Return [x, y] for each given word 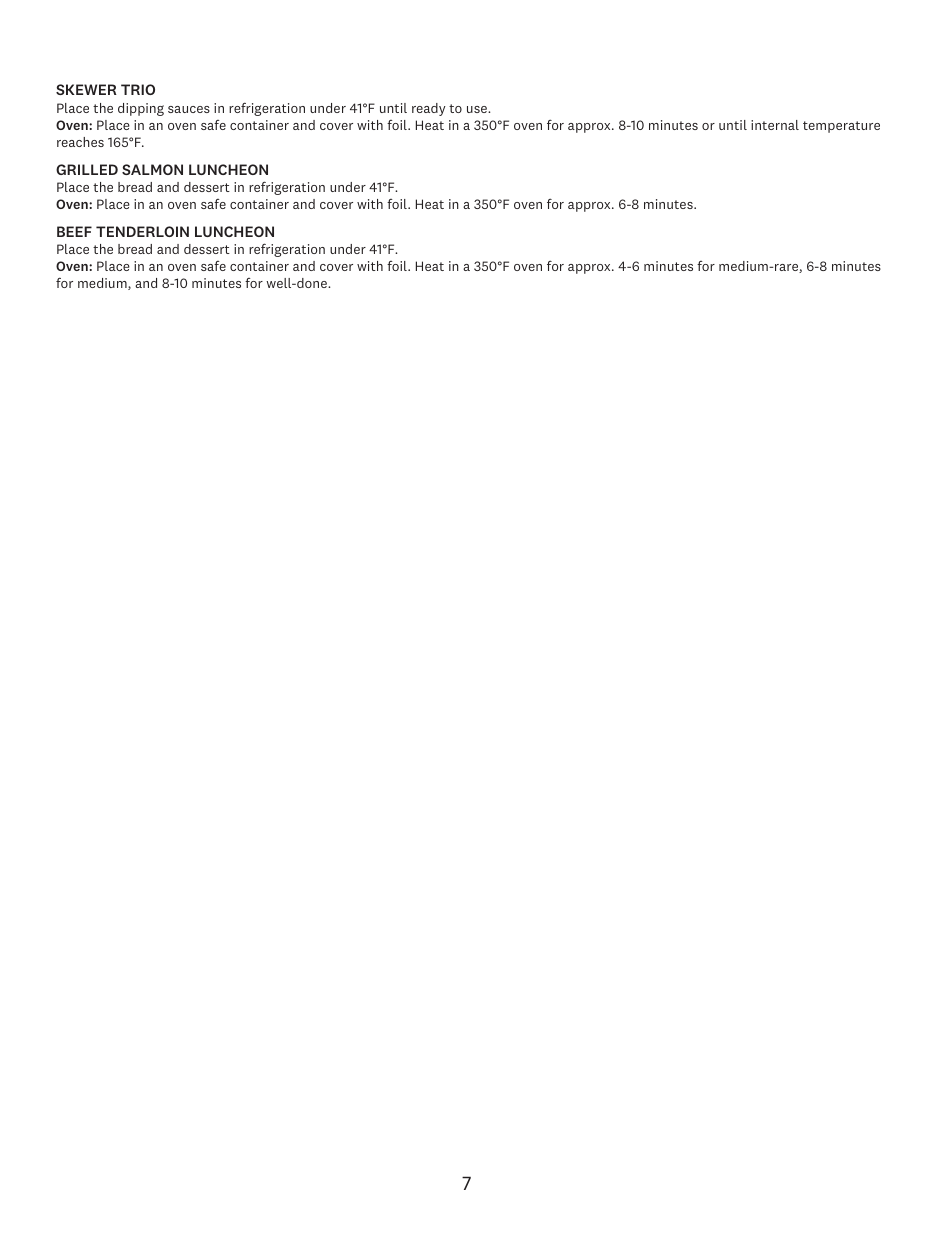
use [478, 109]
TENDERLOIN [142, 231]
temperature [841, 127]
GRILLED [87, 169]
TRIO [138, 89]
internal [775, 125]
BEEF [74, 231]
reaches [80, 142]
